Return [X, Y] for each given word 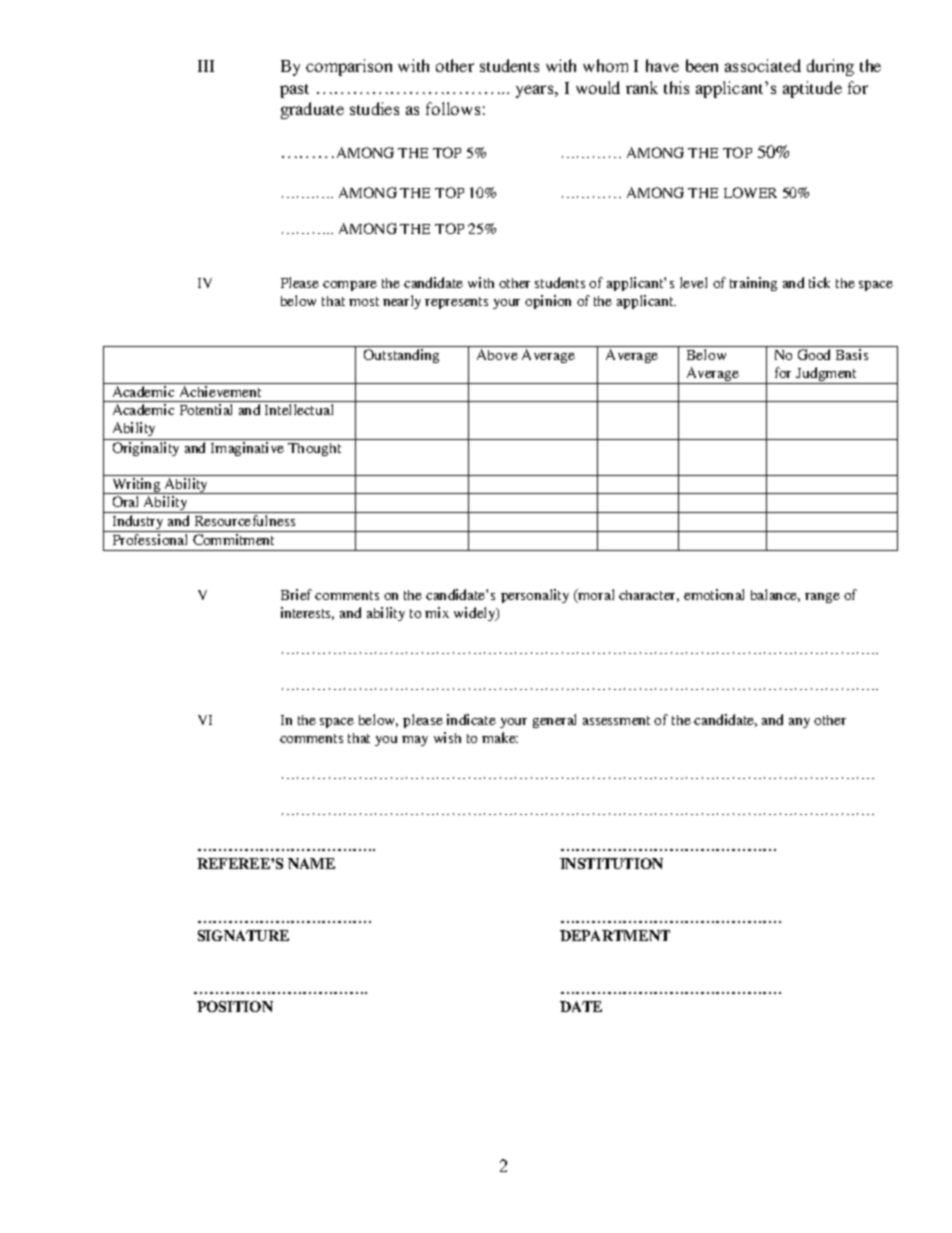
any [799, 723]
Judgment [827, 375]
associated [763, 65]
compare [350, 286]
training [753, 284]
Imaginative [247, 449]
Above [497, 354]
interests [307, 613]
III [206, 66]
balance [775, 595]
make [500, 737]
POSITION [235, 1006]
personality [535, 596]
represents [456, 303]
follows [453, 108]
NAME [311, 863]
